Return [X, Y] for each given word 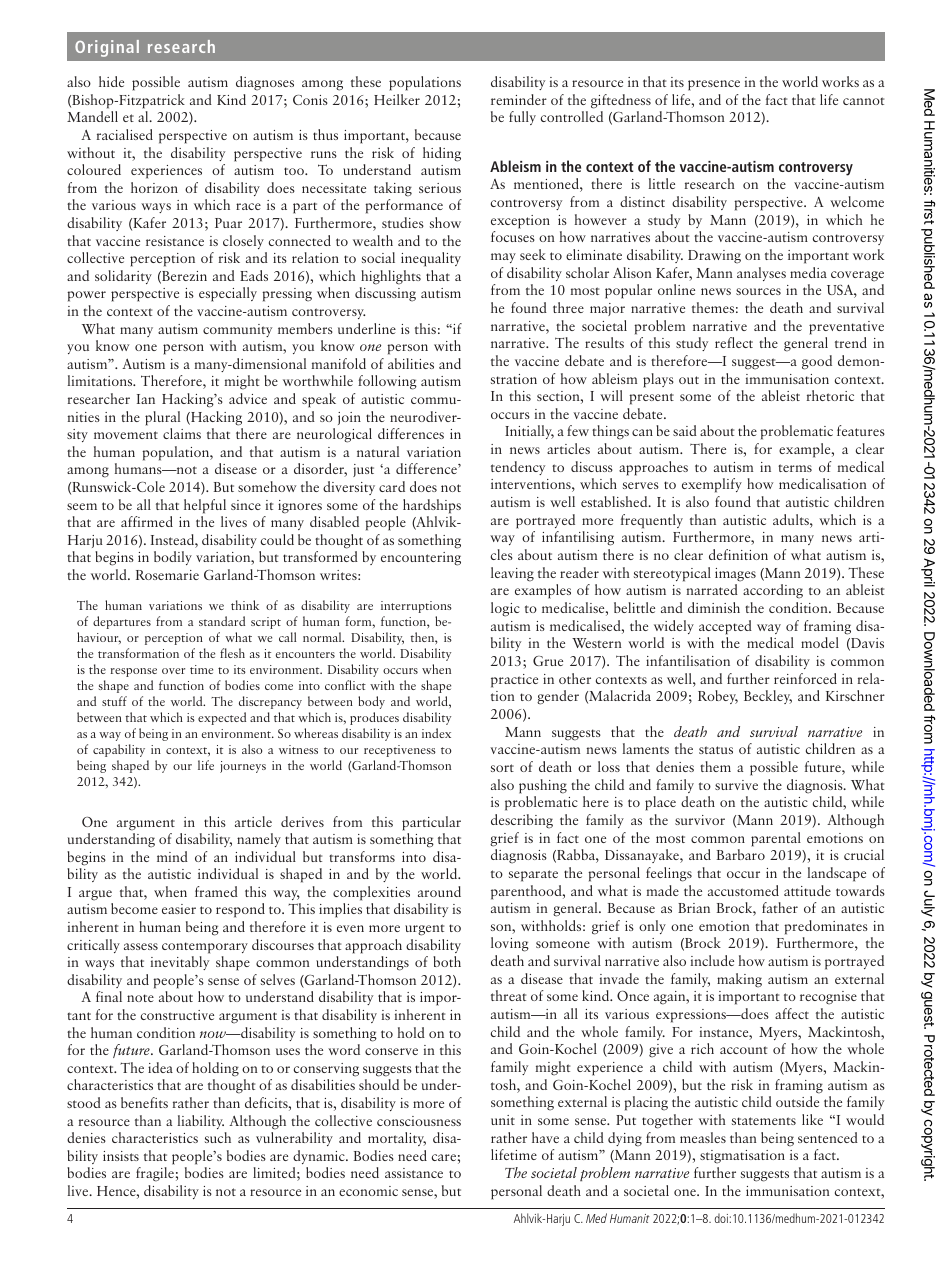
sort [502, 768]
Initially [529, 432]
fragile [155, 1174]
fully [522, 118]
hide [111, 81]
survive [736, 785]
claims [182, 433]
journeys [243, 767]
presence [714, 85]
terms [795, 468]
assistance [414, 1173]
